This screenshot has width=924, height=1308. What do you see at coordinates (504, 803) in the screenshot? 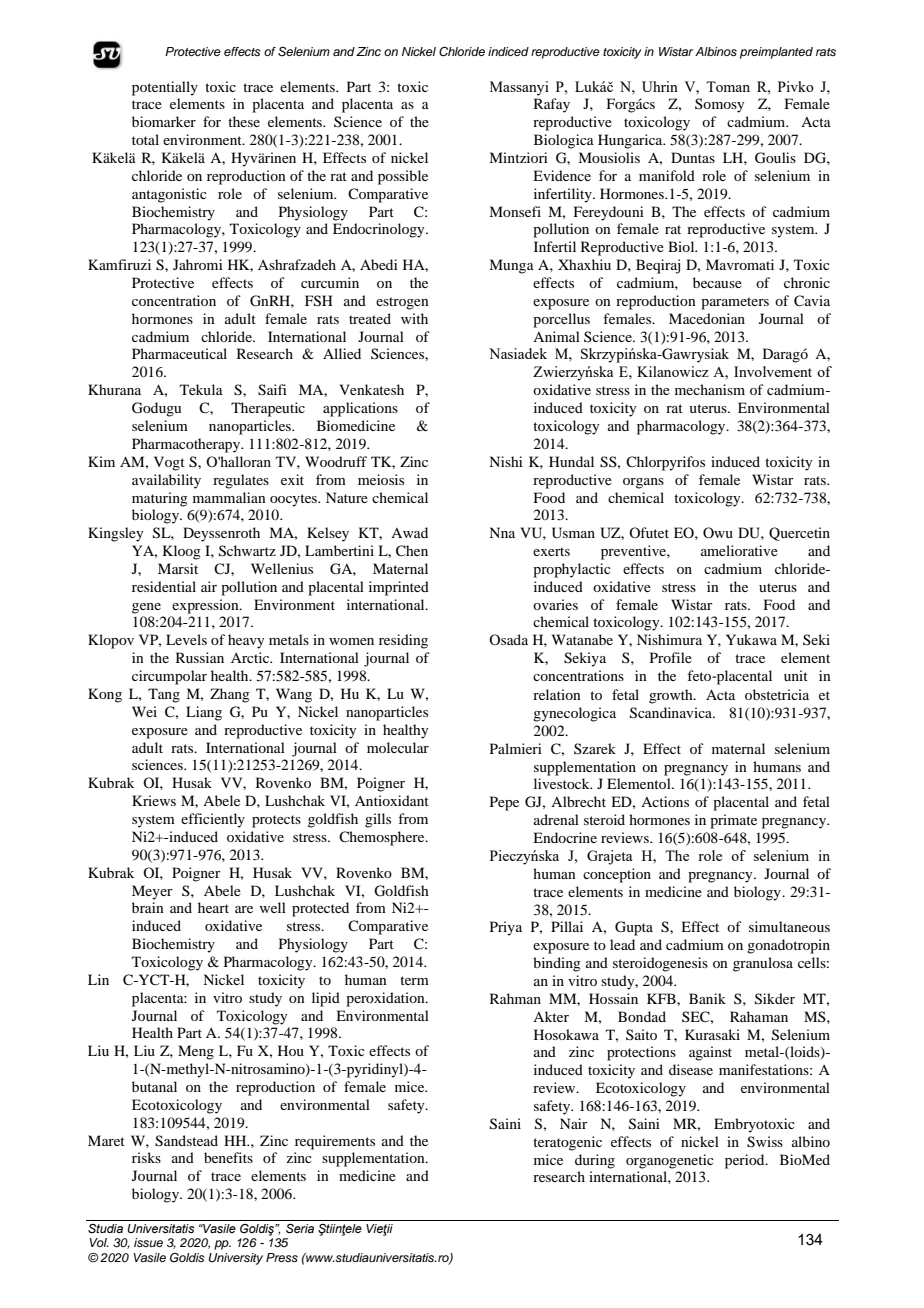
I see `Pepe` at bounding box center [504, 803].
